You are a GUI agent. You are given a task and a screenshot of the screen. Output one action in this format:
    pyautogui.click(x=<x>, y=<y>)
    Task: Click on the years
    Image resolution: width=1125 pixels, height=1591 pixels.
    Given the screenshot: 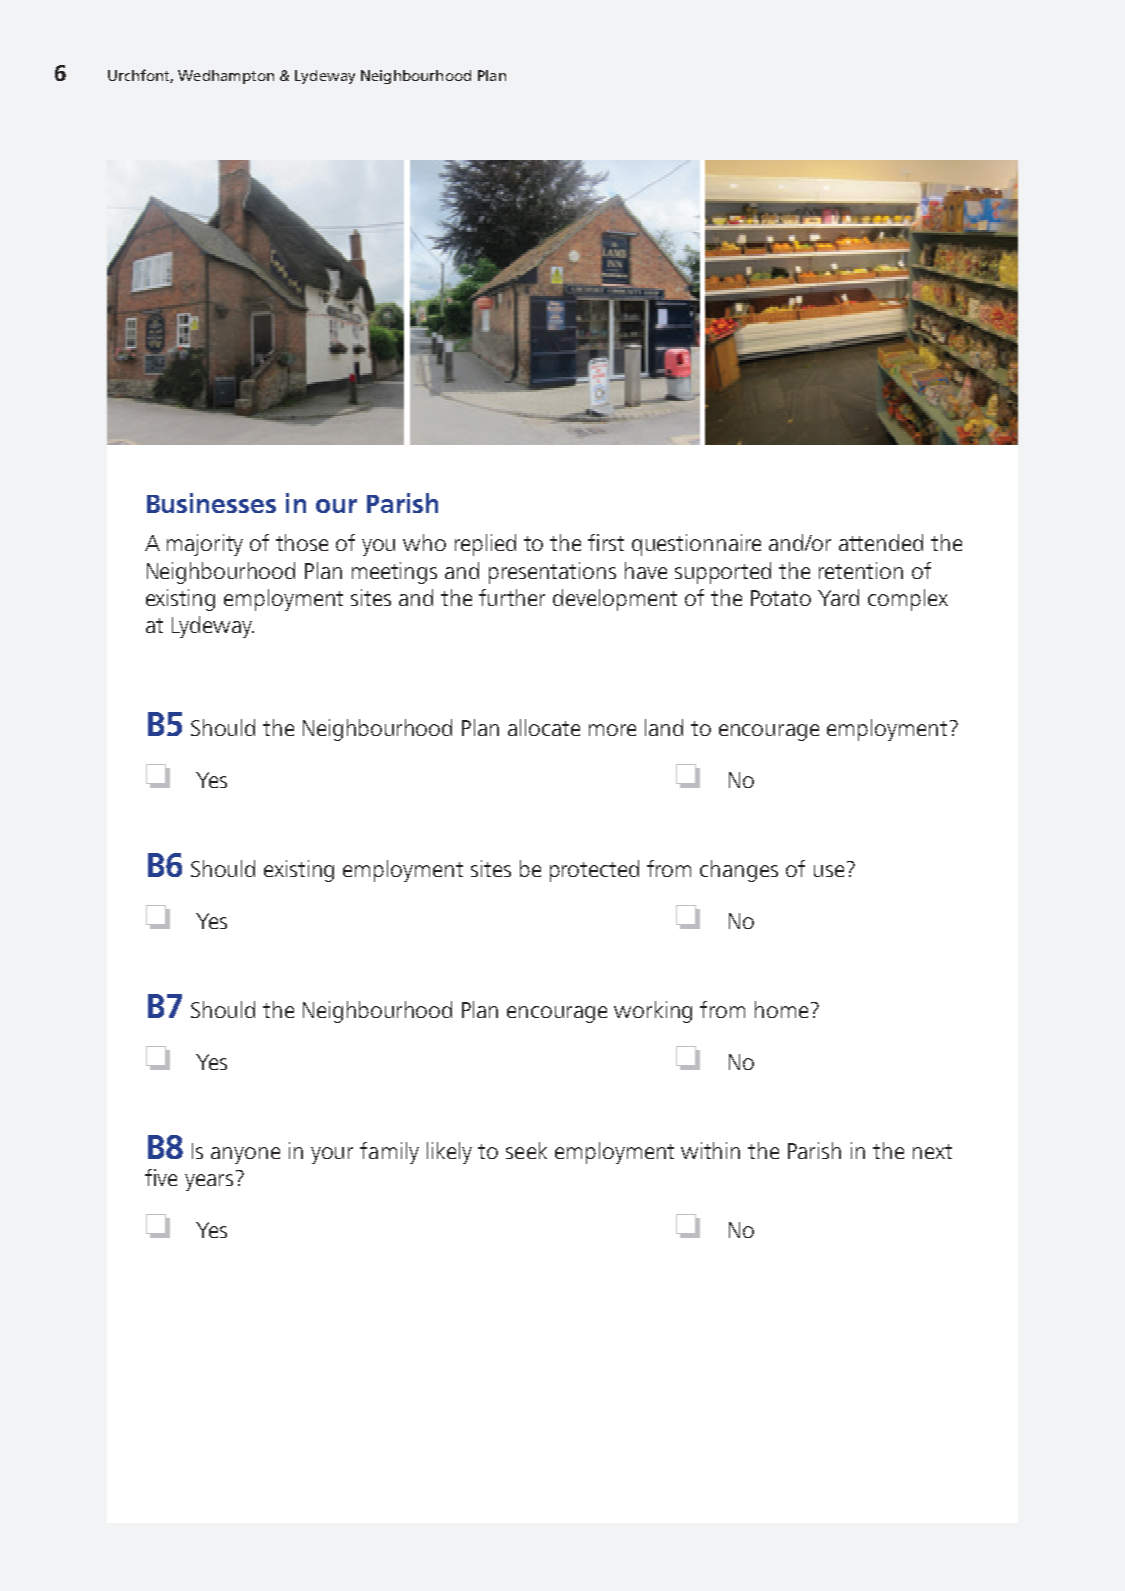 What is the action you would take?
    pyautogui.click(x=209, y=1182)
